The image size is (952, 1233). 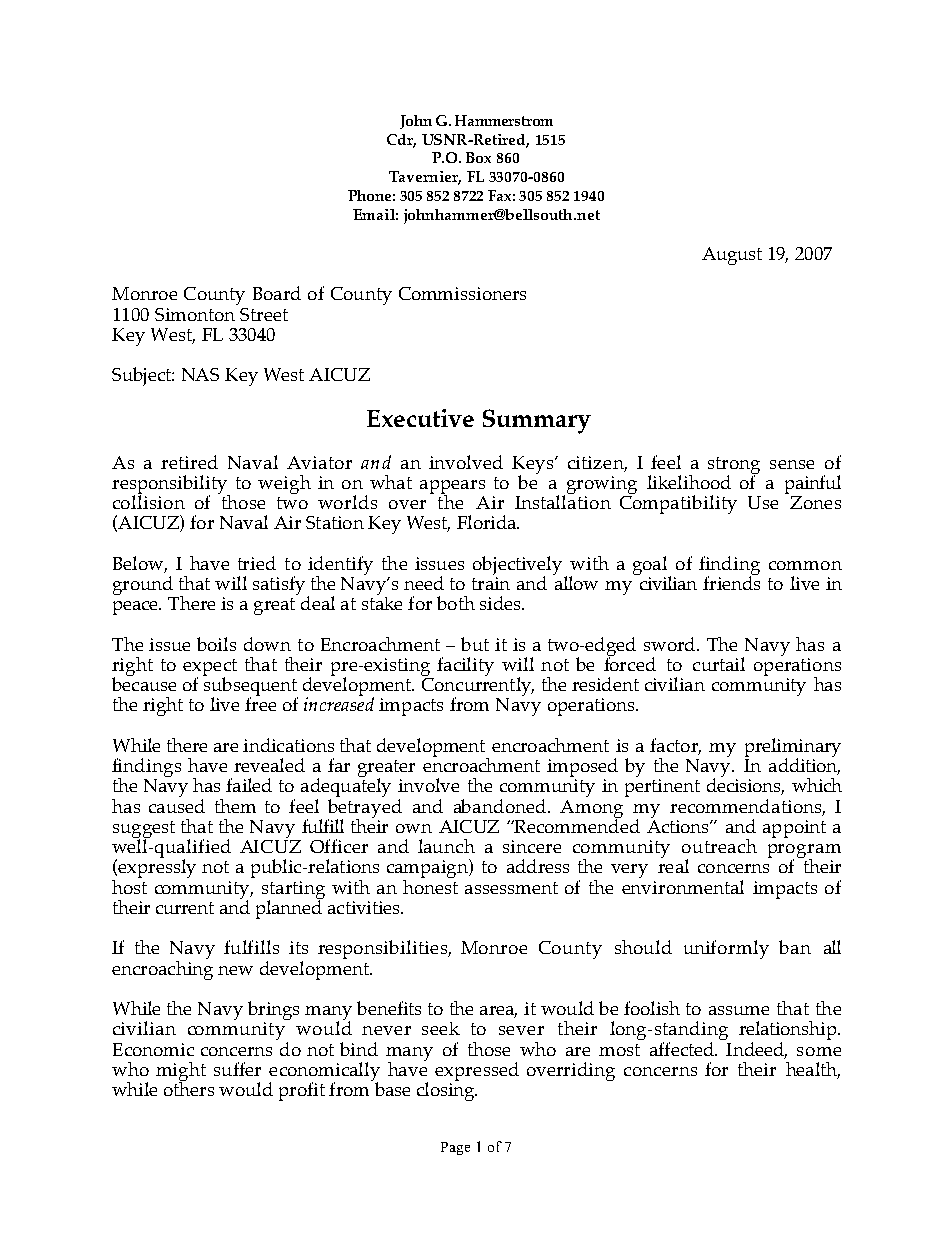 What do you see at coordinates (726, 949) in the screenshot?
I see `uniformly` at bounding box center [726, 949].
